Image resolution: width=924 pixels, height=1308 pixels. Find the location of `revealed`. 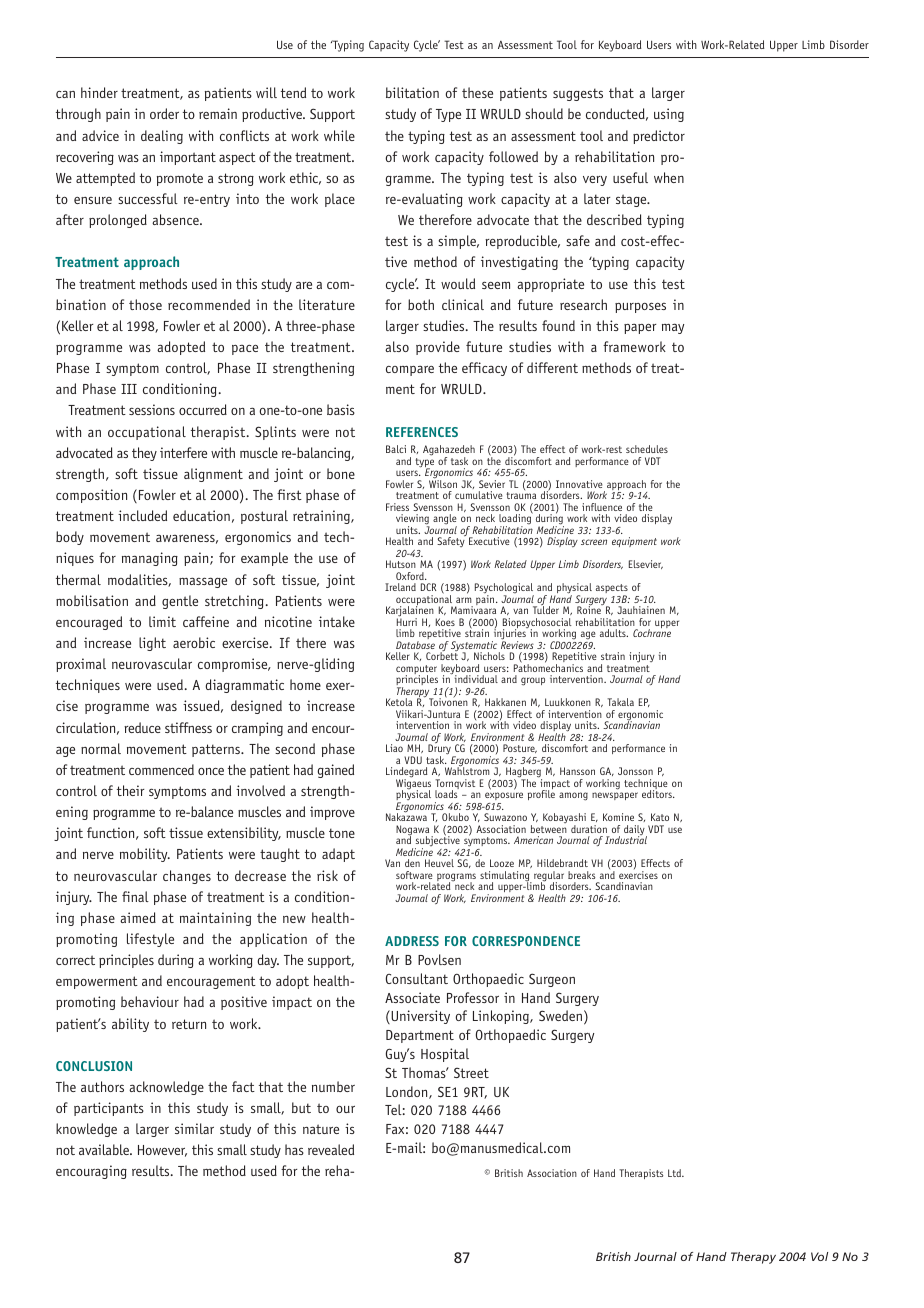

revealed is located at coordinates (331, 1149).
